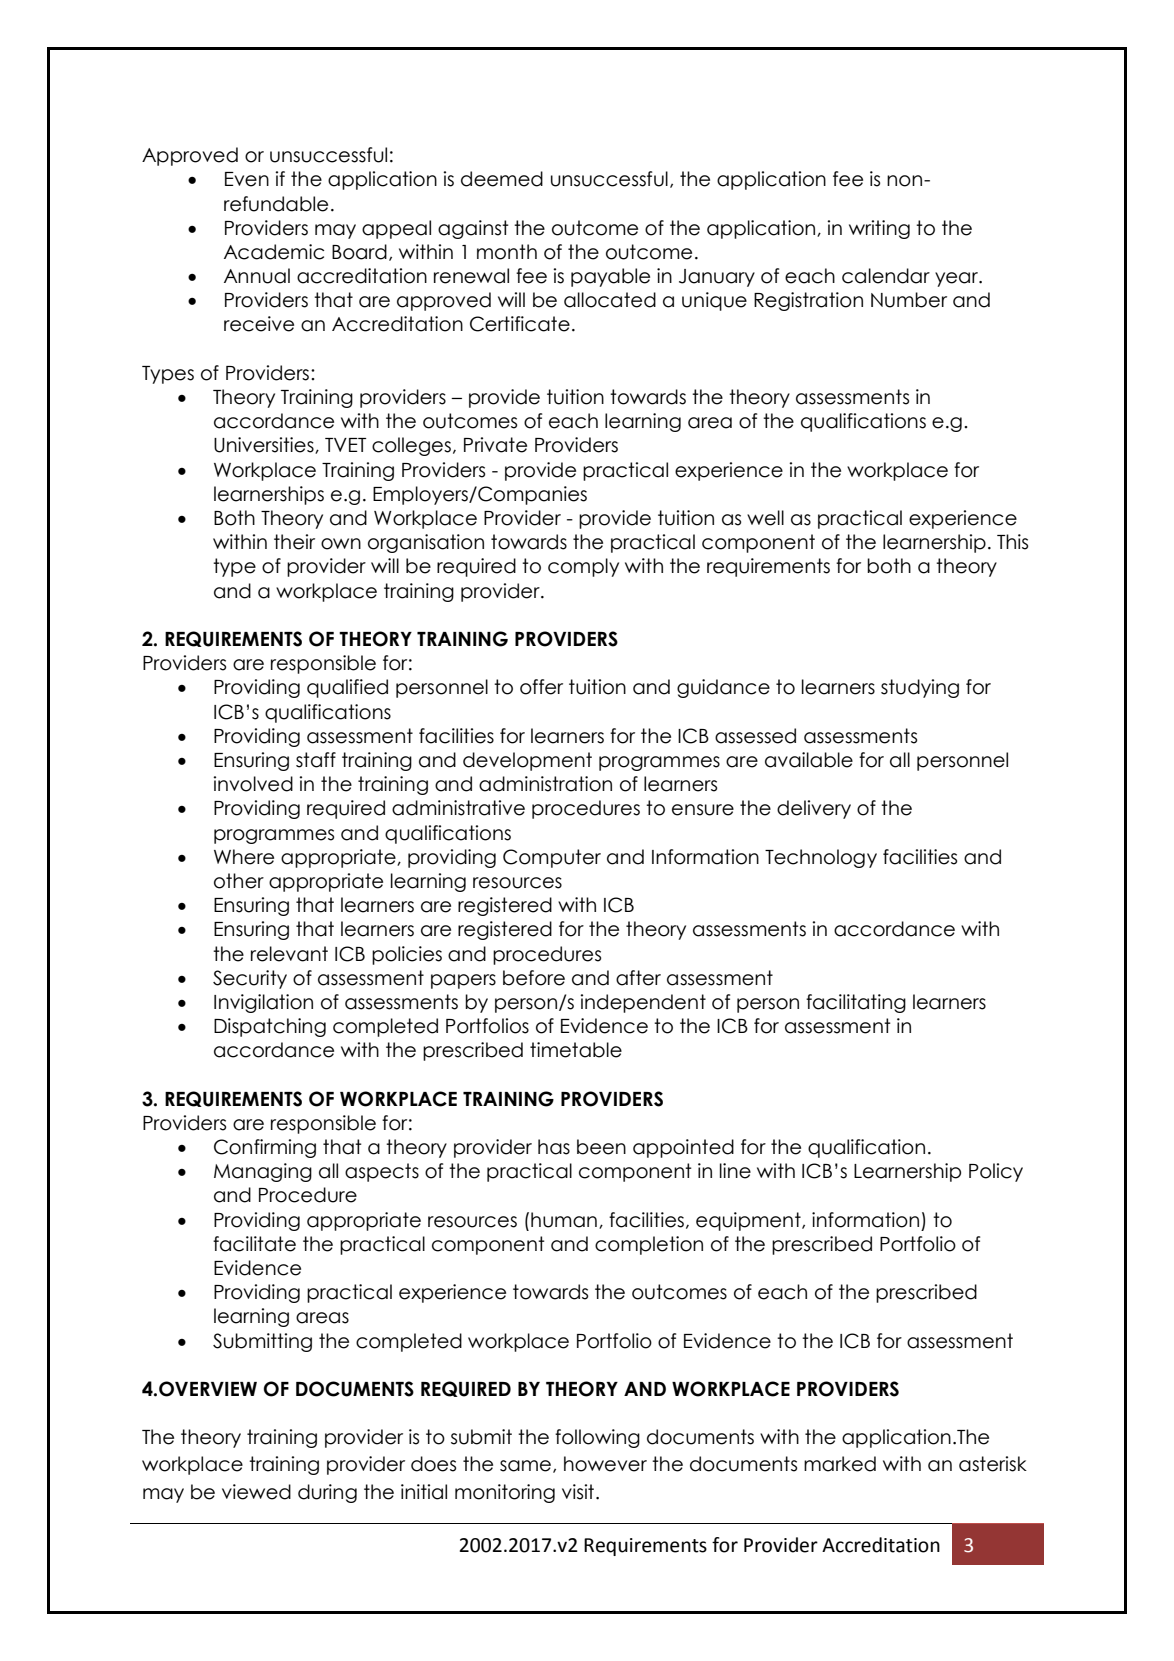 The image size is (1174, 1661). What do you see at coordinates (605, 1464) in the page?
I see `however` at bounding box center [605, 1464].
